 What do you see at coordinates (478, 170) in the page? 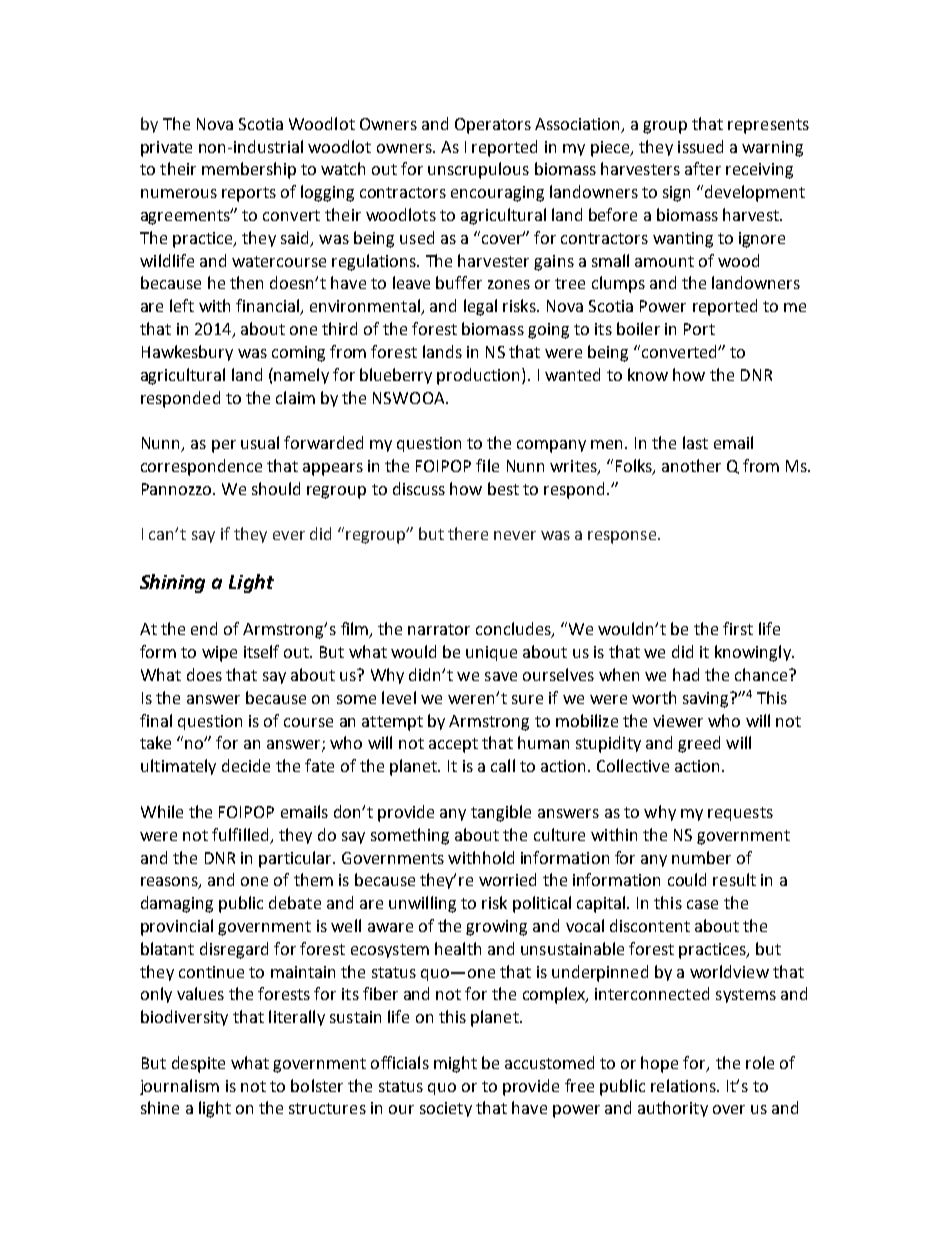
I see `unscrupulous` at bounding box center [478, 170].
